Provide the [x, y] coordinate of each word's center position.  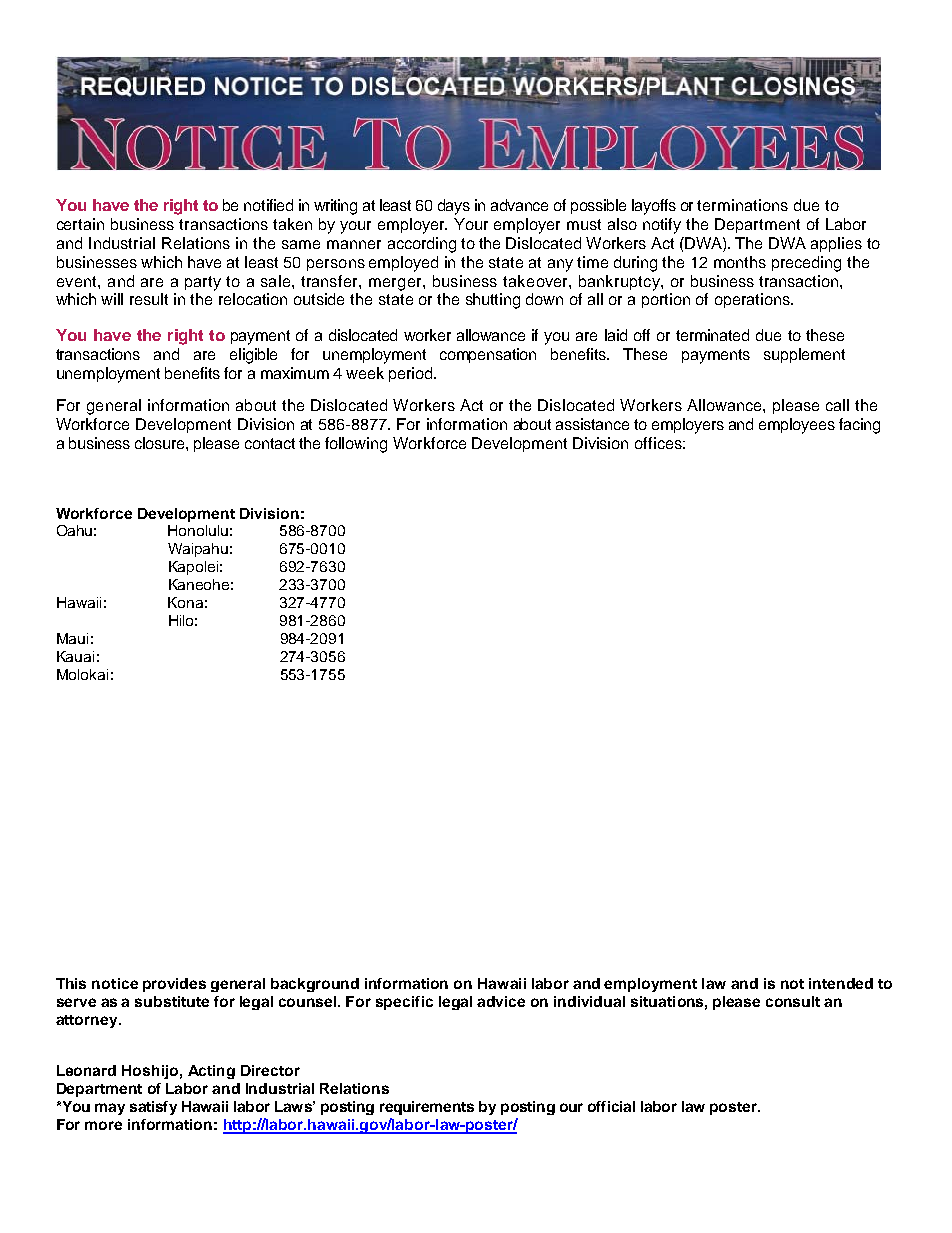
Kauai [75, 656]
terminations [742, 205]
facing [859, 426]
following [356, 445]
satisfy [153, 1108]
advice [501, 1001]
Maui [72, 638]
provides [174, 985]
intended [841, 983]
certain [80, 224]
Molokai [82, 674]
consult [793, 1001]
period [412, 374]
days [454, 207]
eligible [253, 356]
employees [797, 426]
